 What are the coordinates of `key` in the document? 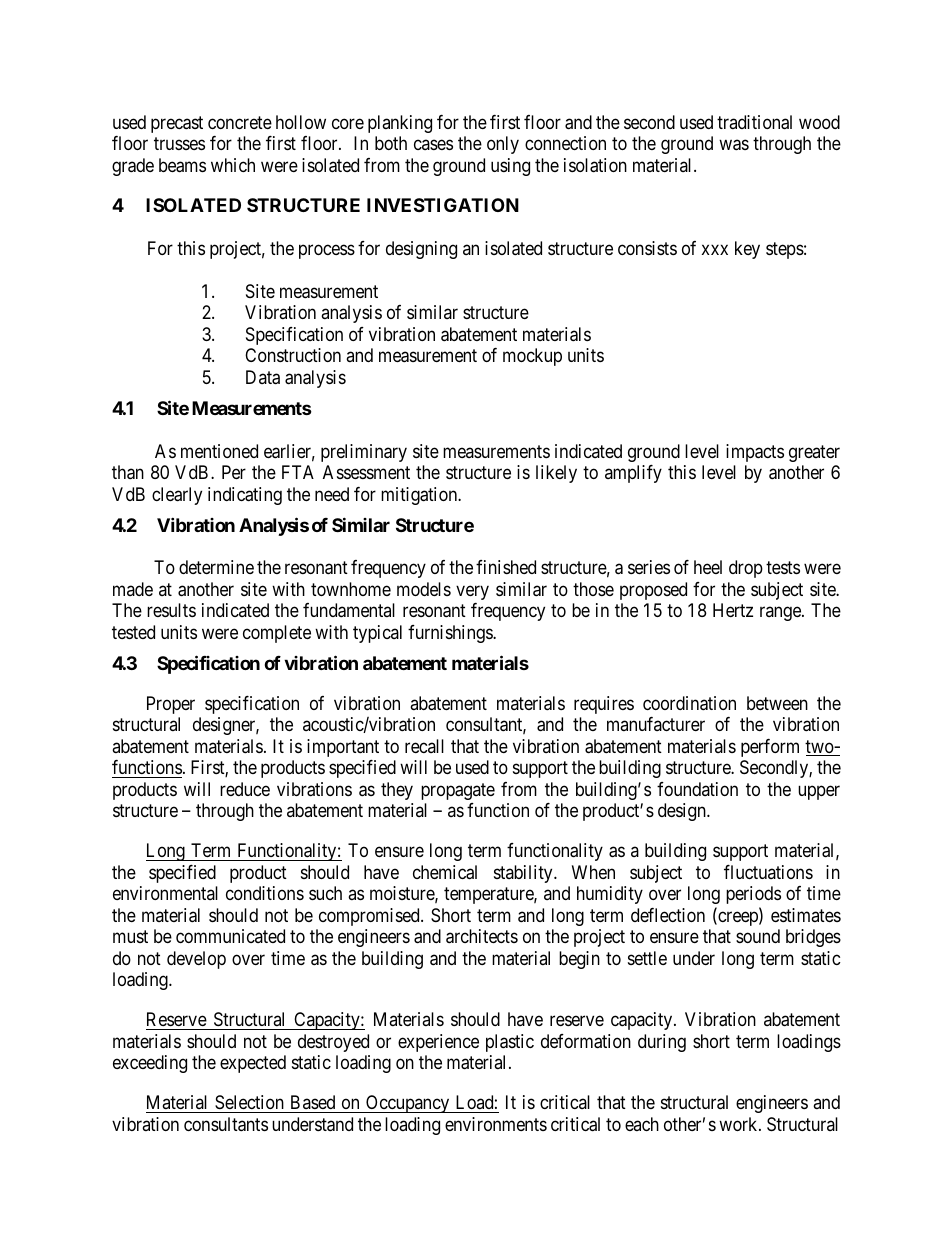 It's located at (747, 250).
